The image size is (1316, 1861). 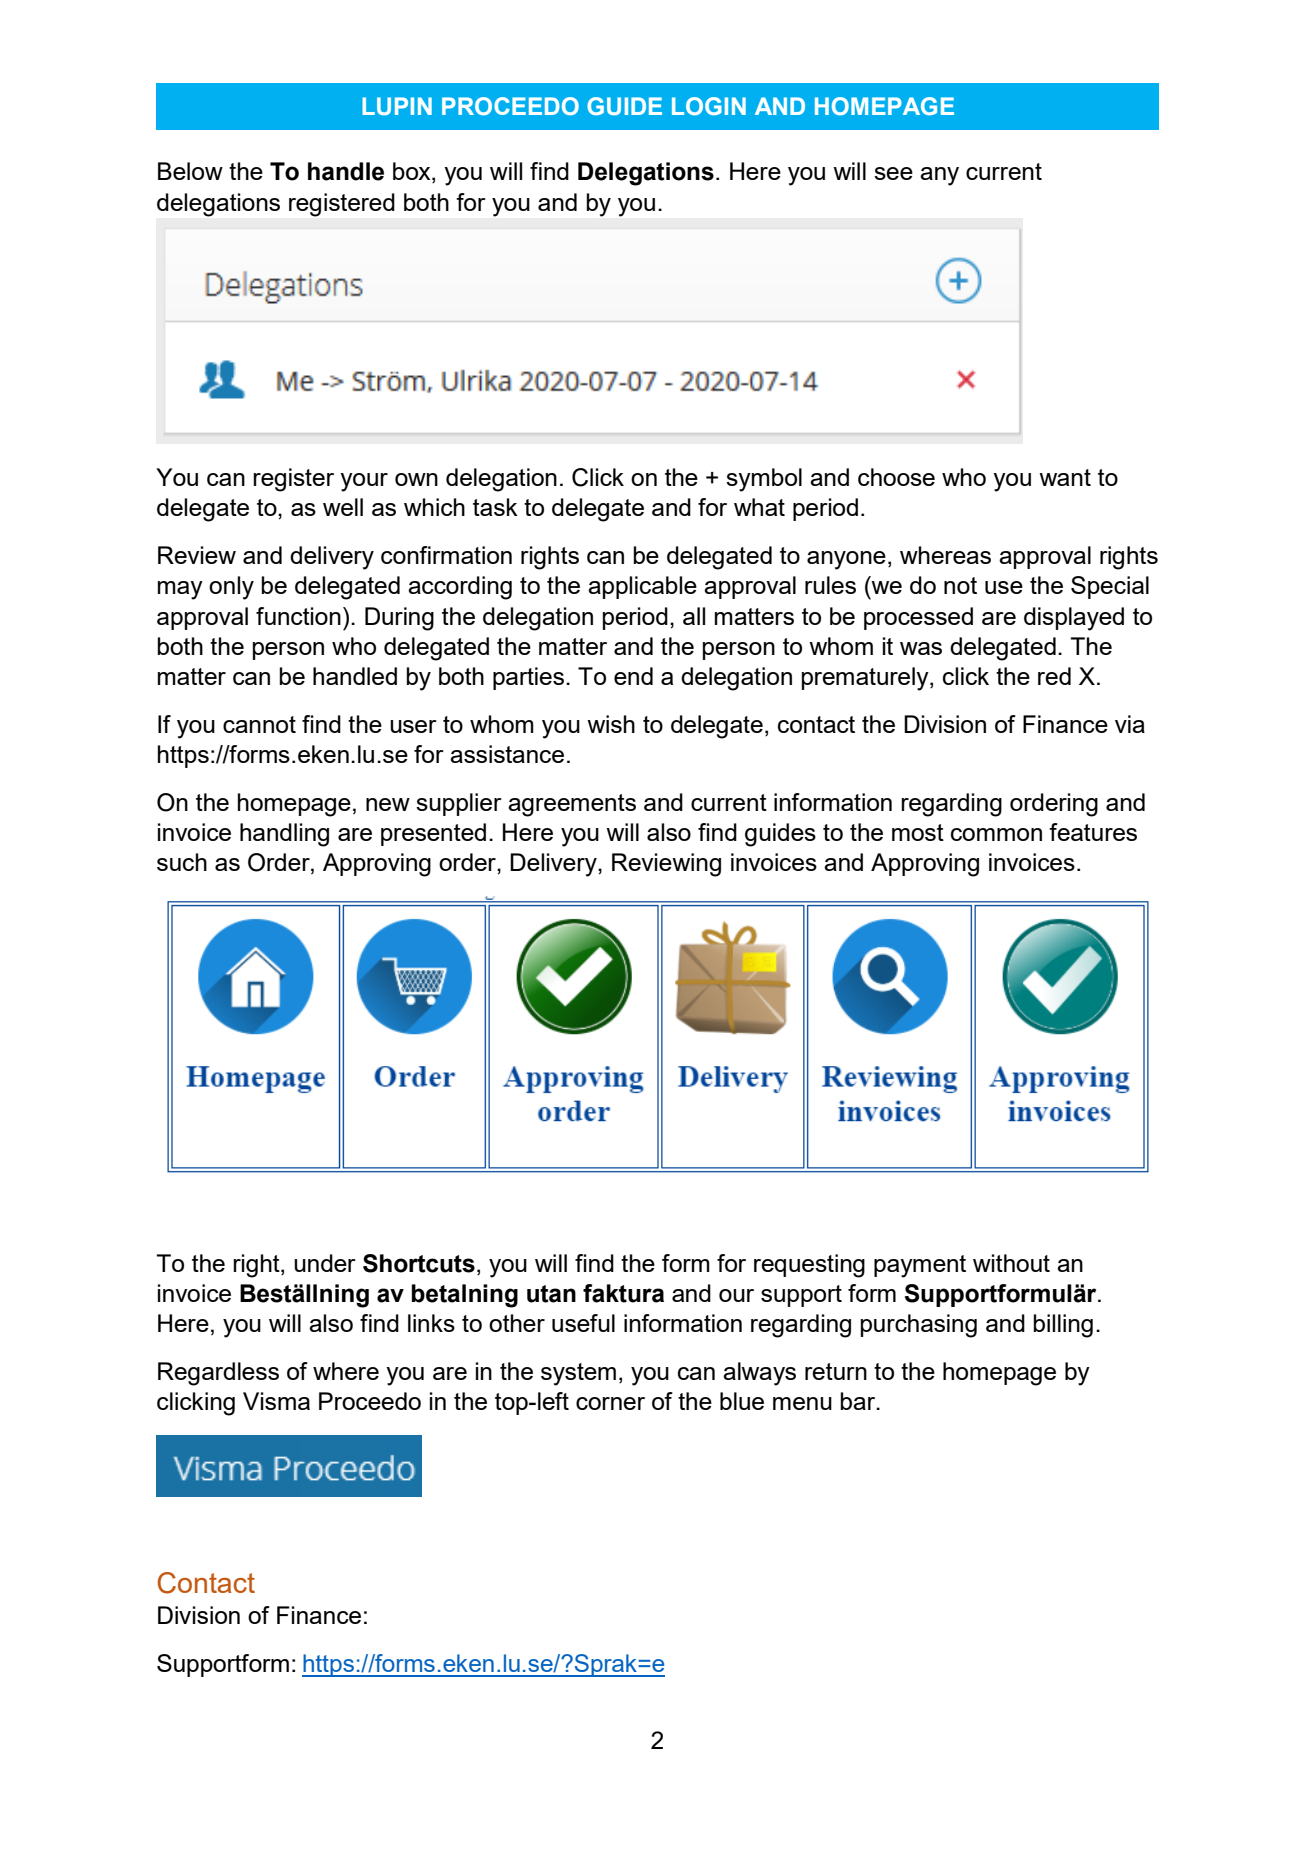 I want to click on Below, so click(x=190, y=171).
